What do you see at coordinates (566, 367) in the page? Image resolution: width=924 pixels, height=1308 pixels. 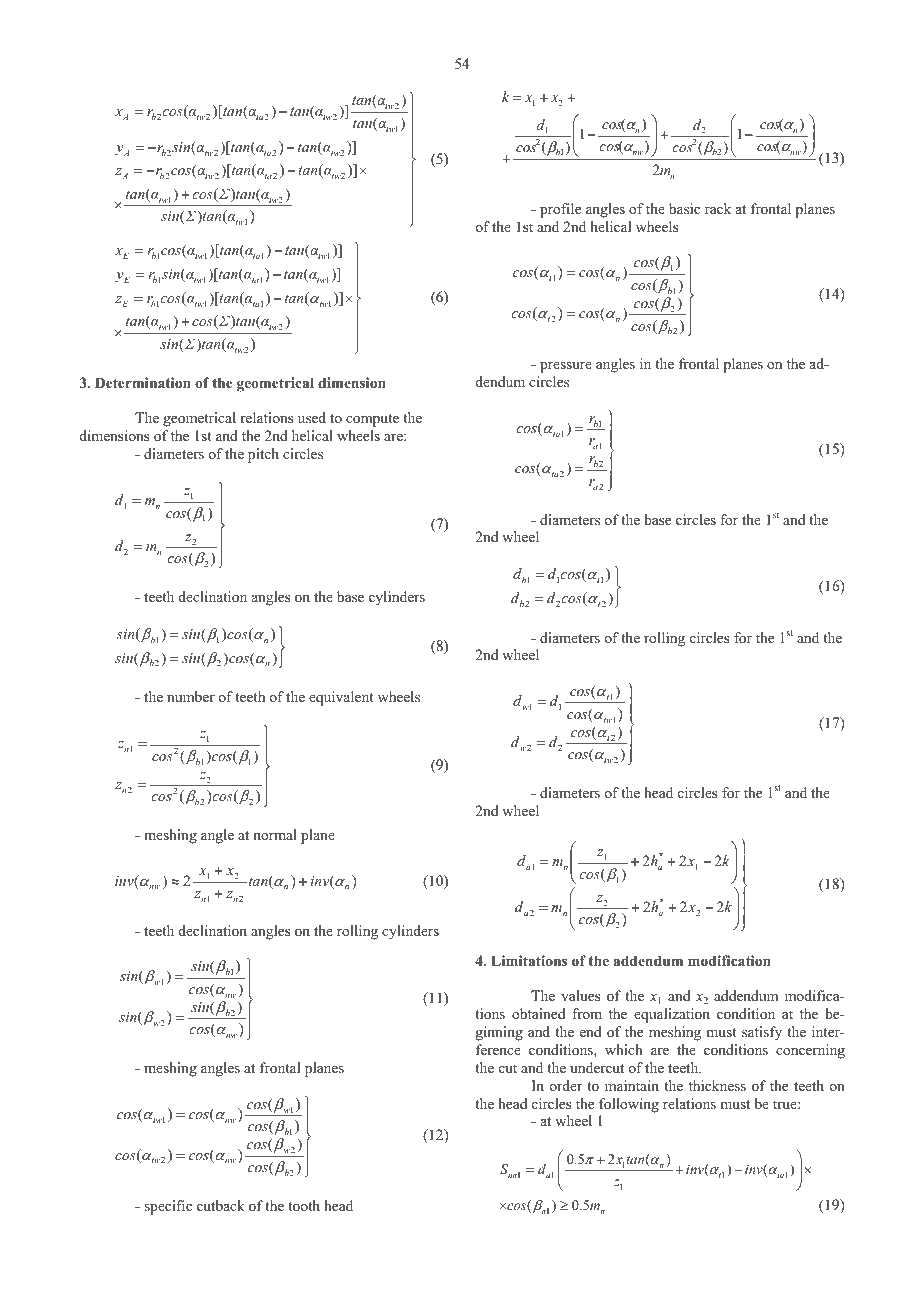 I see `pressure` at bounding box center [566, 367].
